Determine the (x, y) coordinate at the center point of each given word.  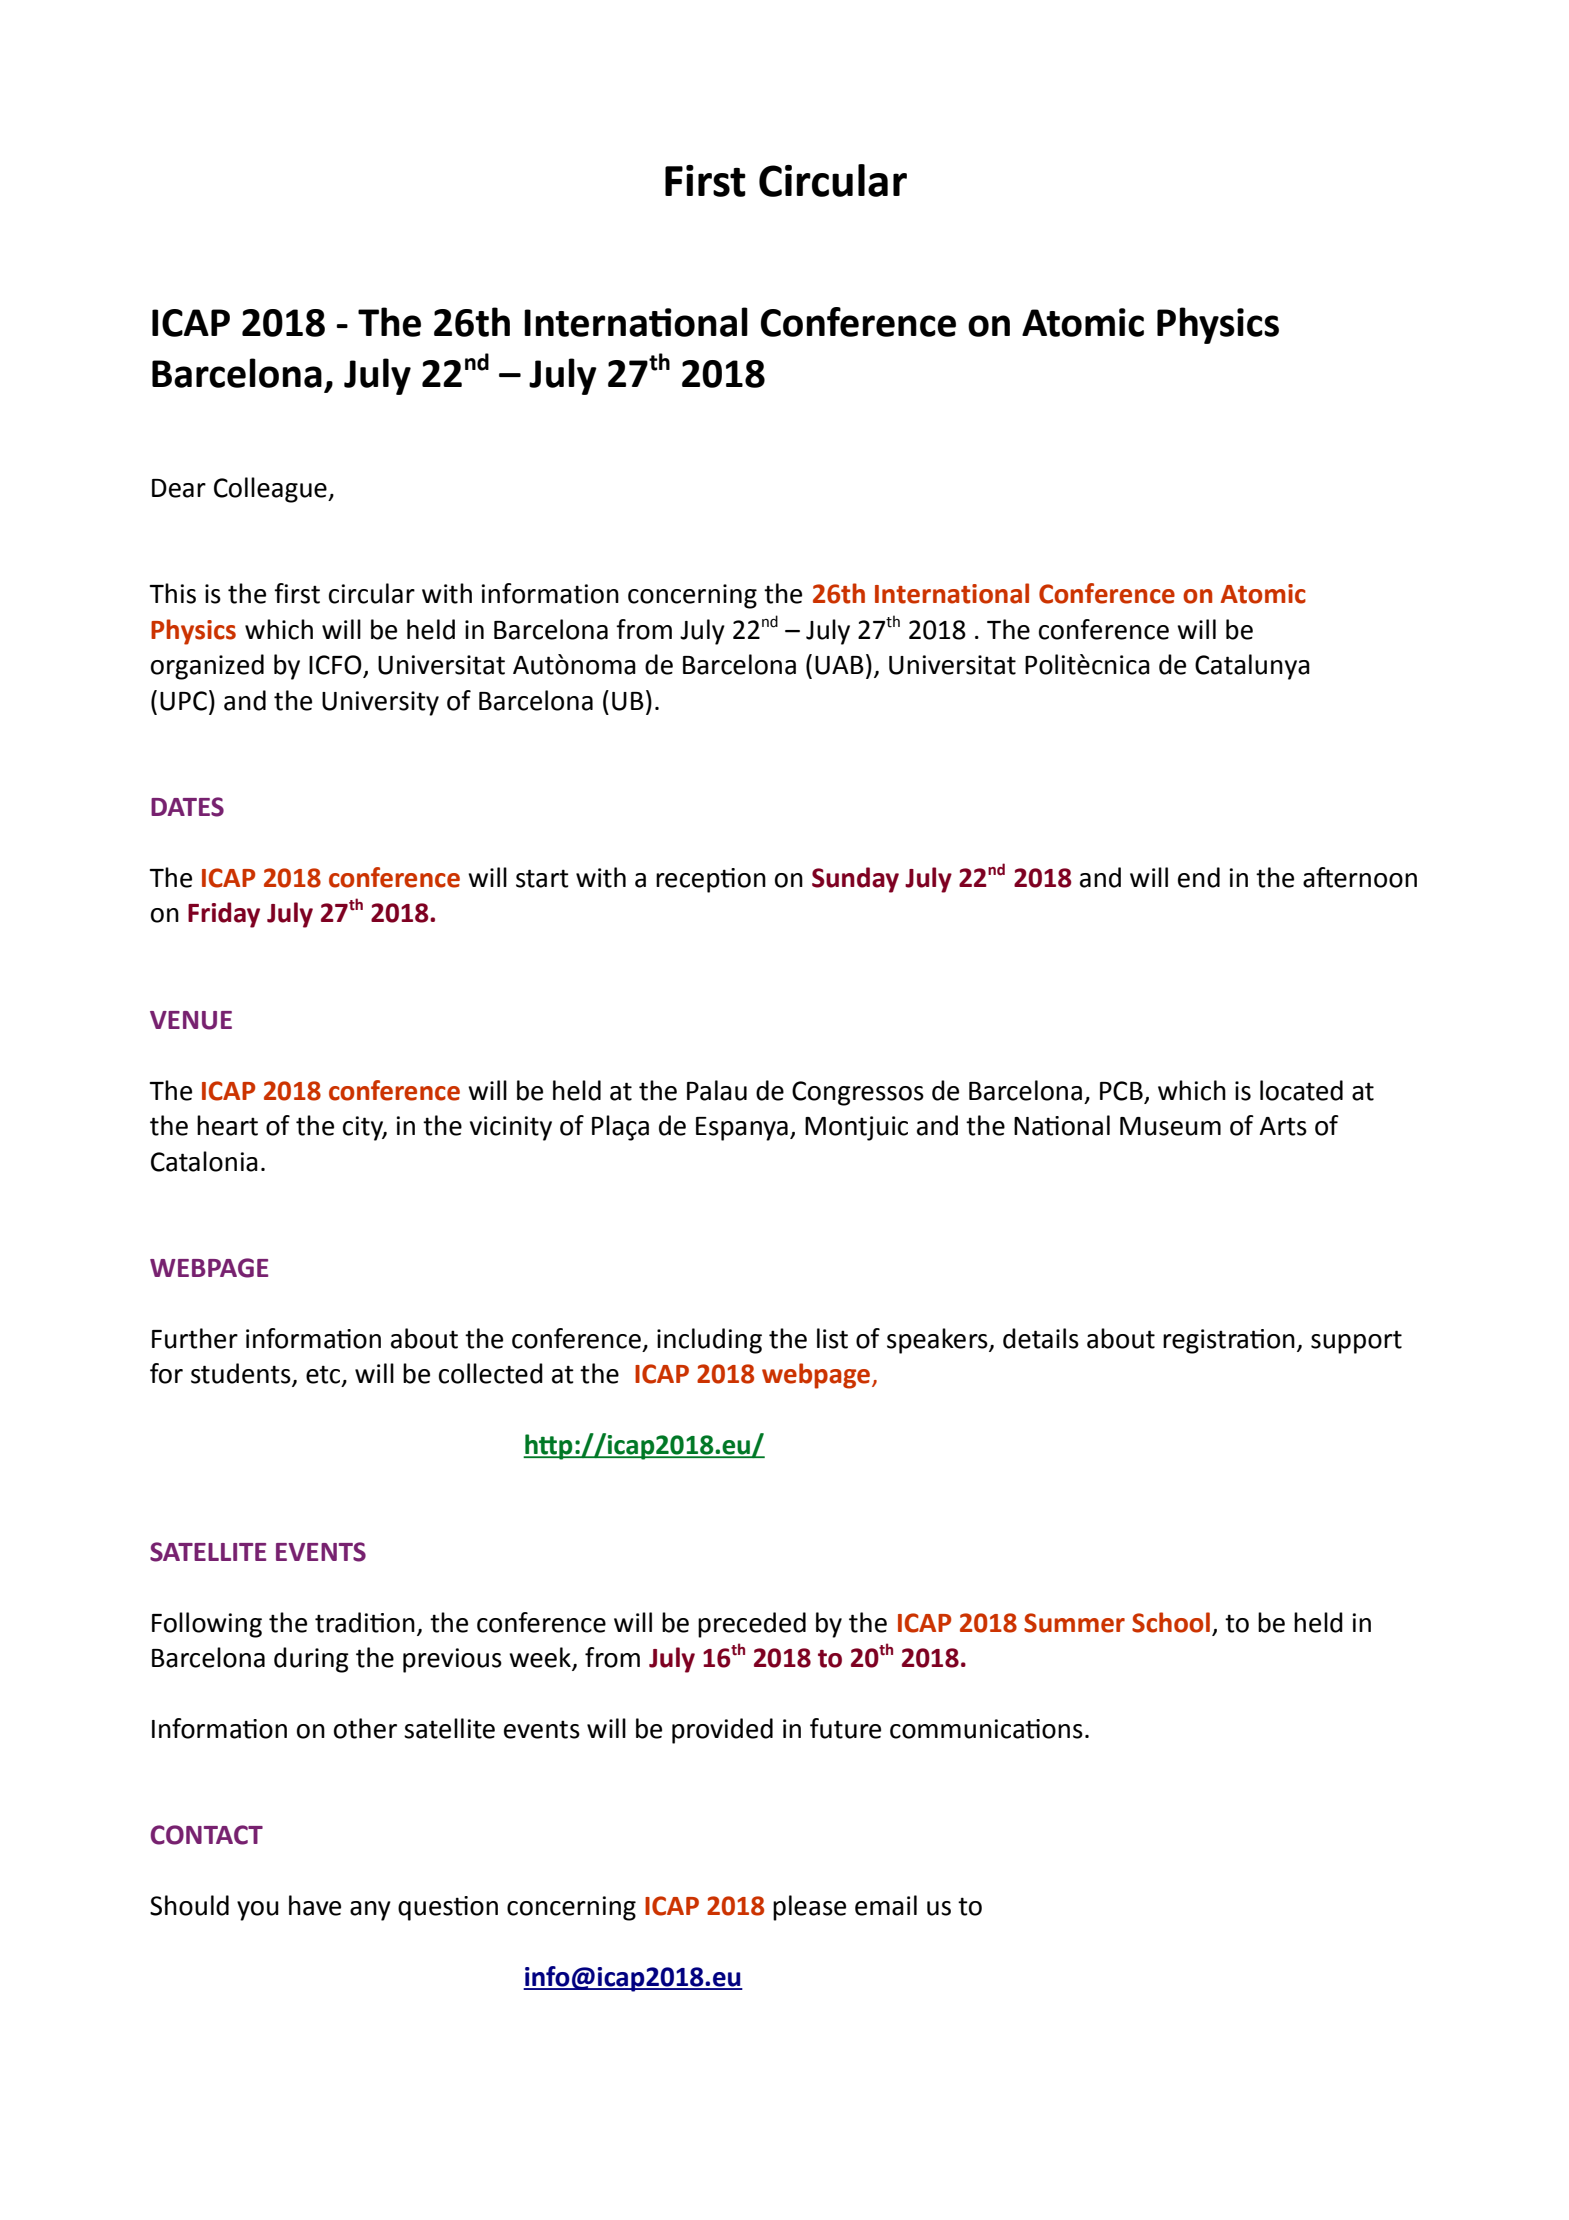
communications (986, 1729)
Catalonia (204, 1161)
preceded (752, 1625)
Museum (1170, 1126)
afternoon (1360, 877)
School (1171, 1622)
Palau (717, 1090)
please (809, 1908)
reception (711, 880)
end (1199, 877)
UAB (839, 665)
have (315, 1905)
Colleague (271, 490)
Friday (224, 915)
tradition (365, 1622)
